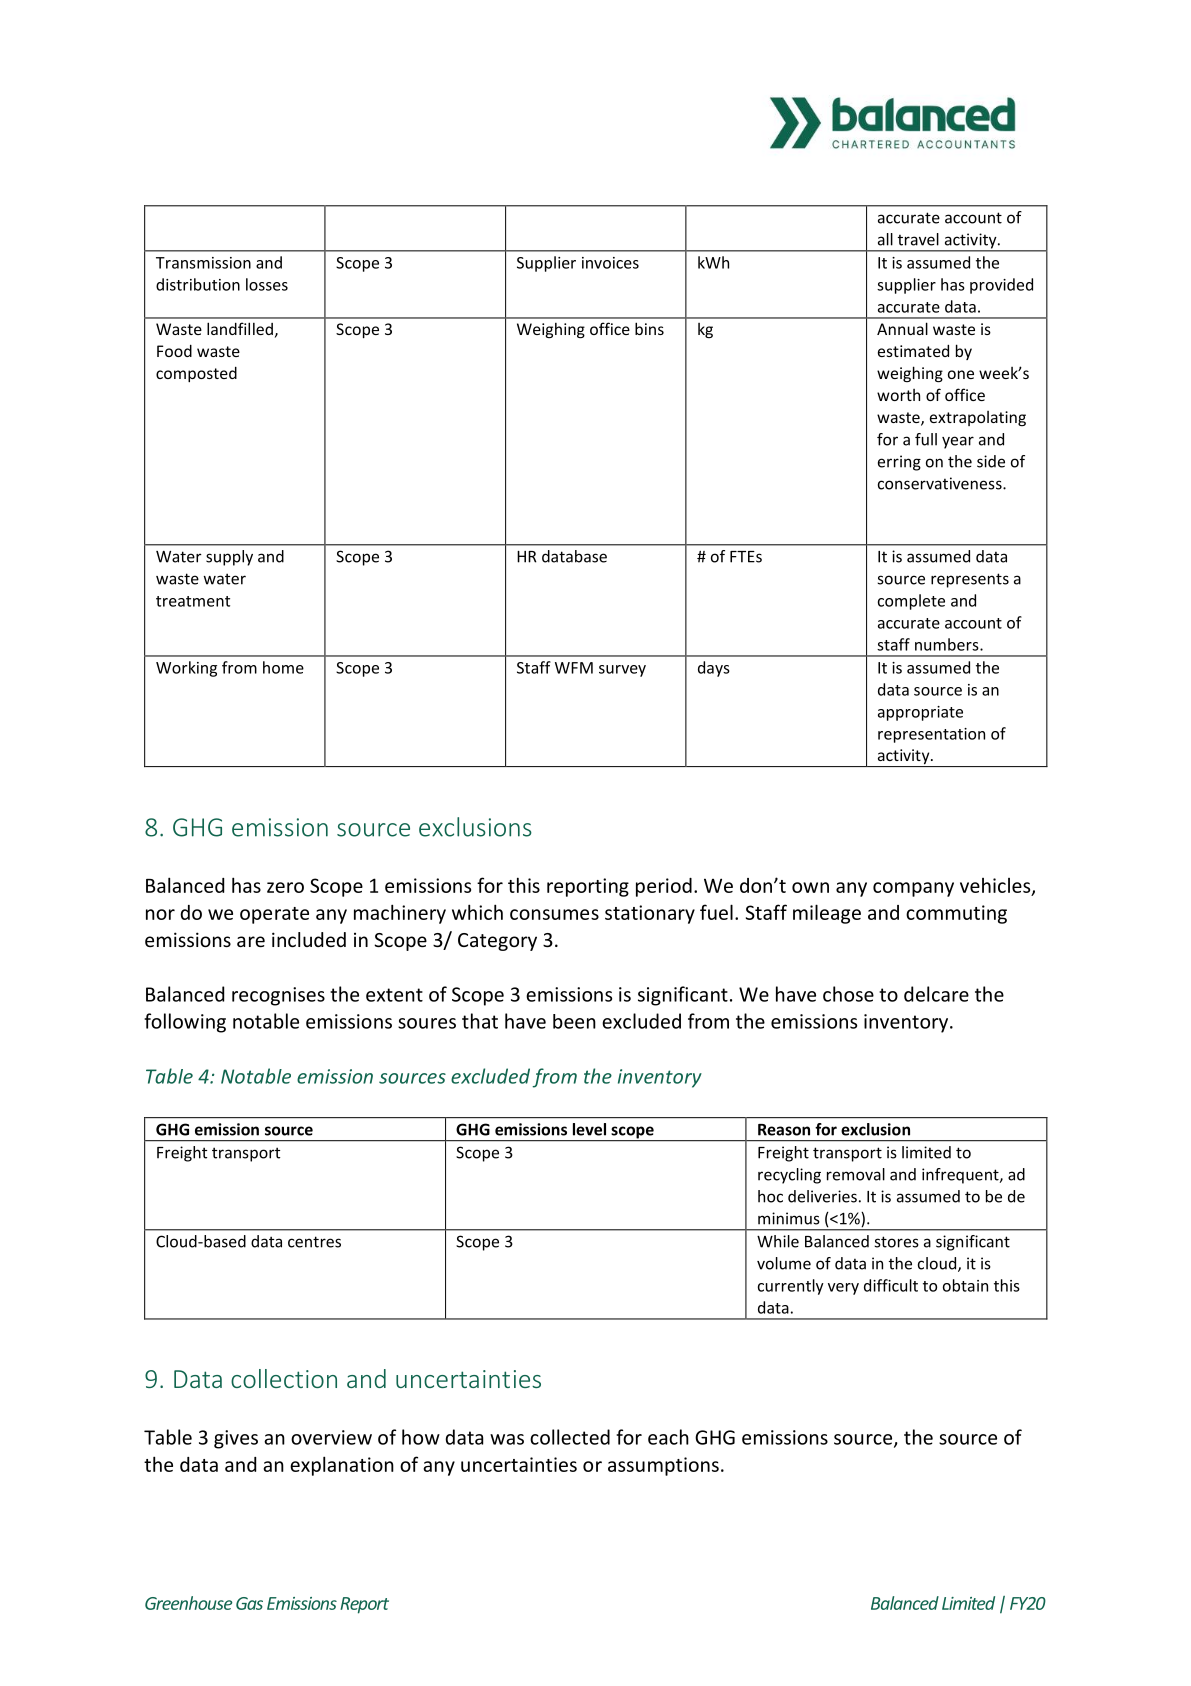  Describe the element at coordinates (314, 1242) in the screenshot. I see `centres` at that location.
